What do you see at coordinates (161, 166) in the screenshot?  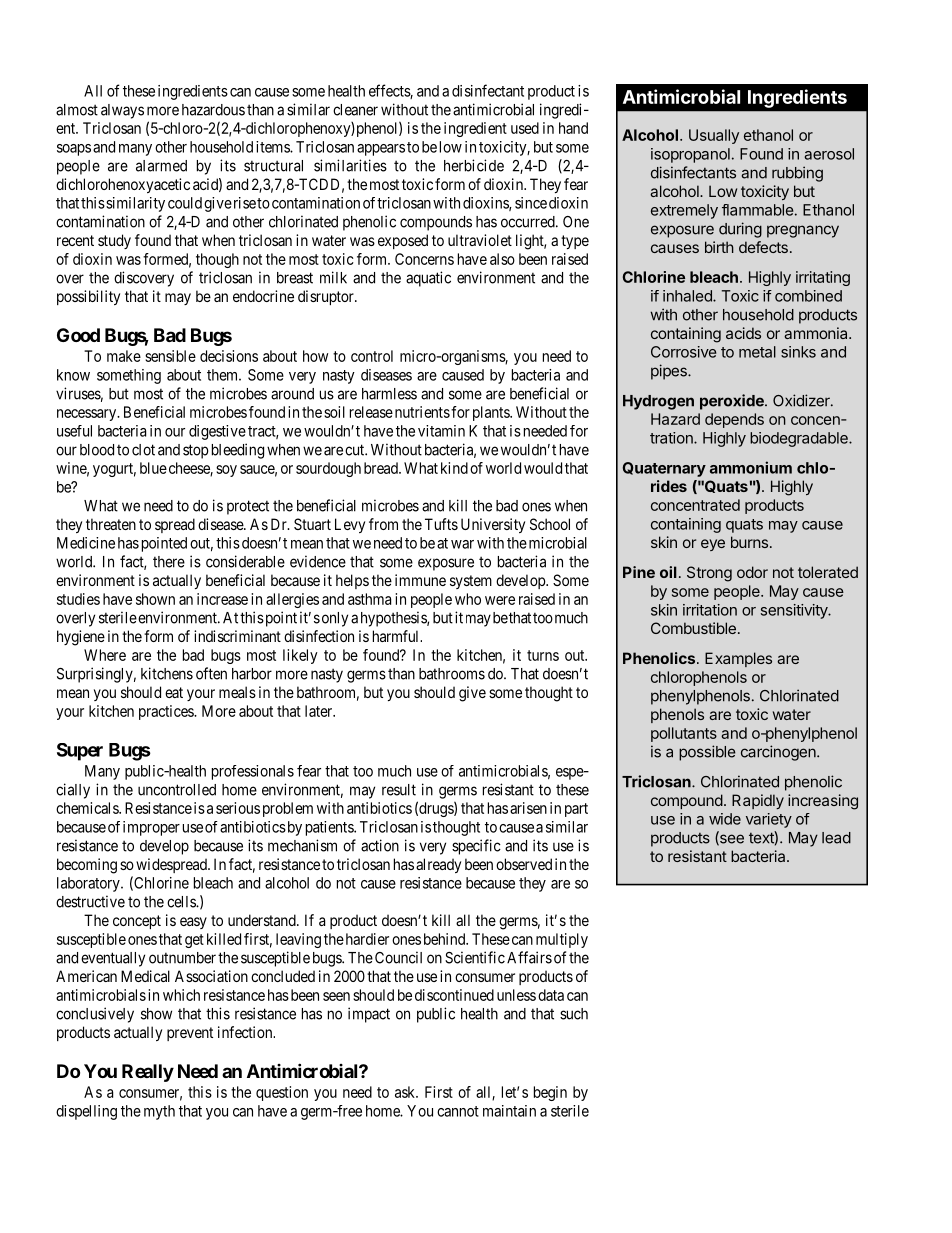 I see `alarmed` at bounding box center [161, 166].
